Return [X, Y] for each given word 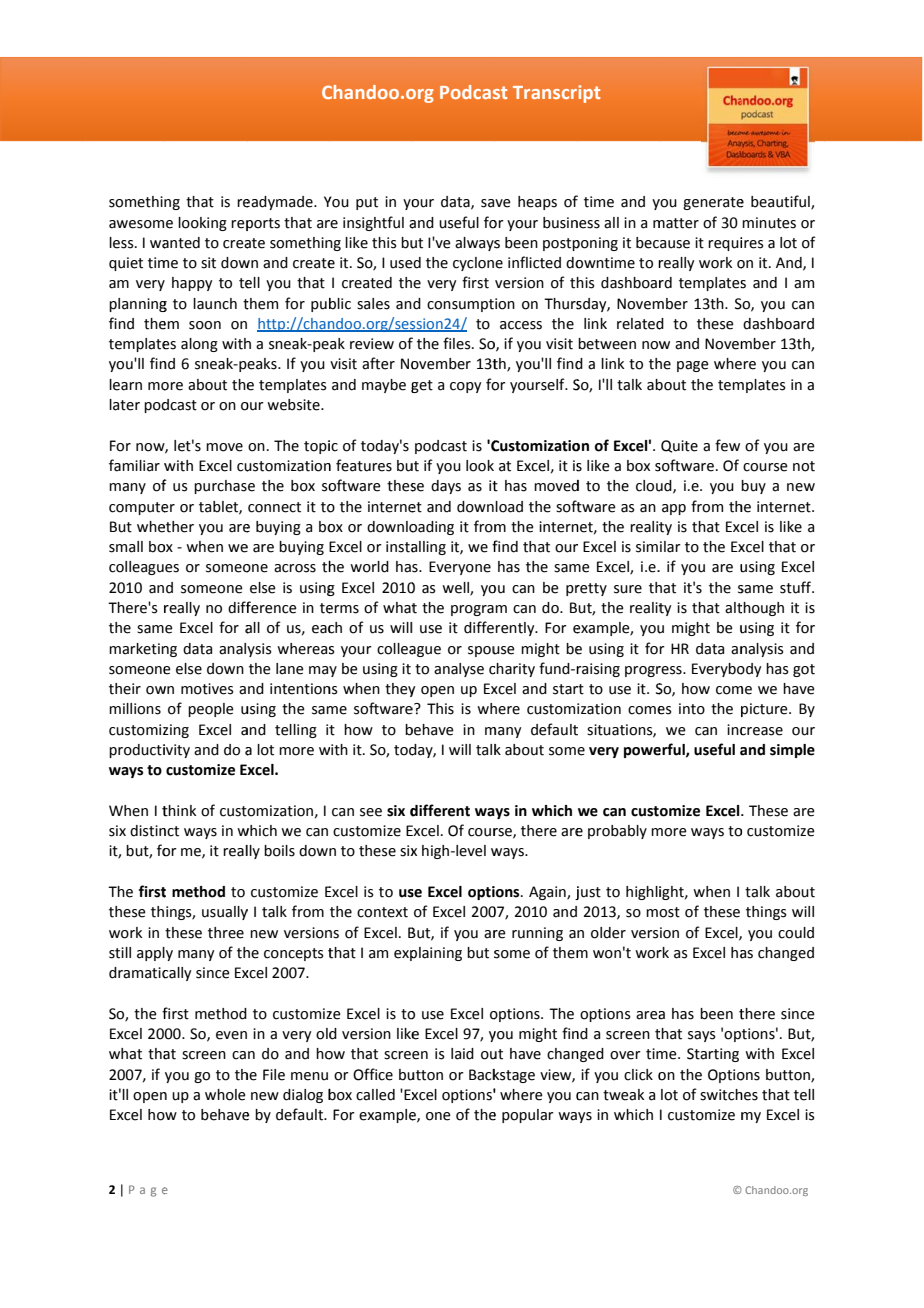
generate [713, 203]
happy [192, 284]
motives [207, 689]
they [400, 690]
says [702, 1036]
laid [462, 1054]
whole [225, 1095]
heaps [537, 203]
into [692, 709]
